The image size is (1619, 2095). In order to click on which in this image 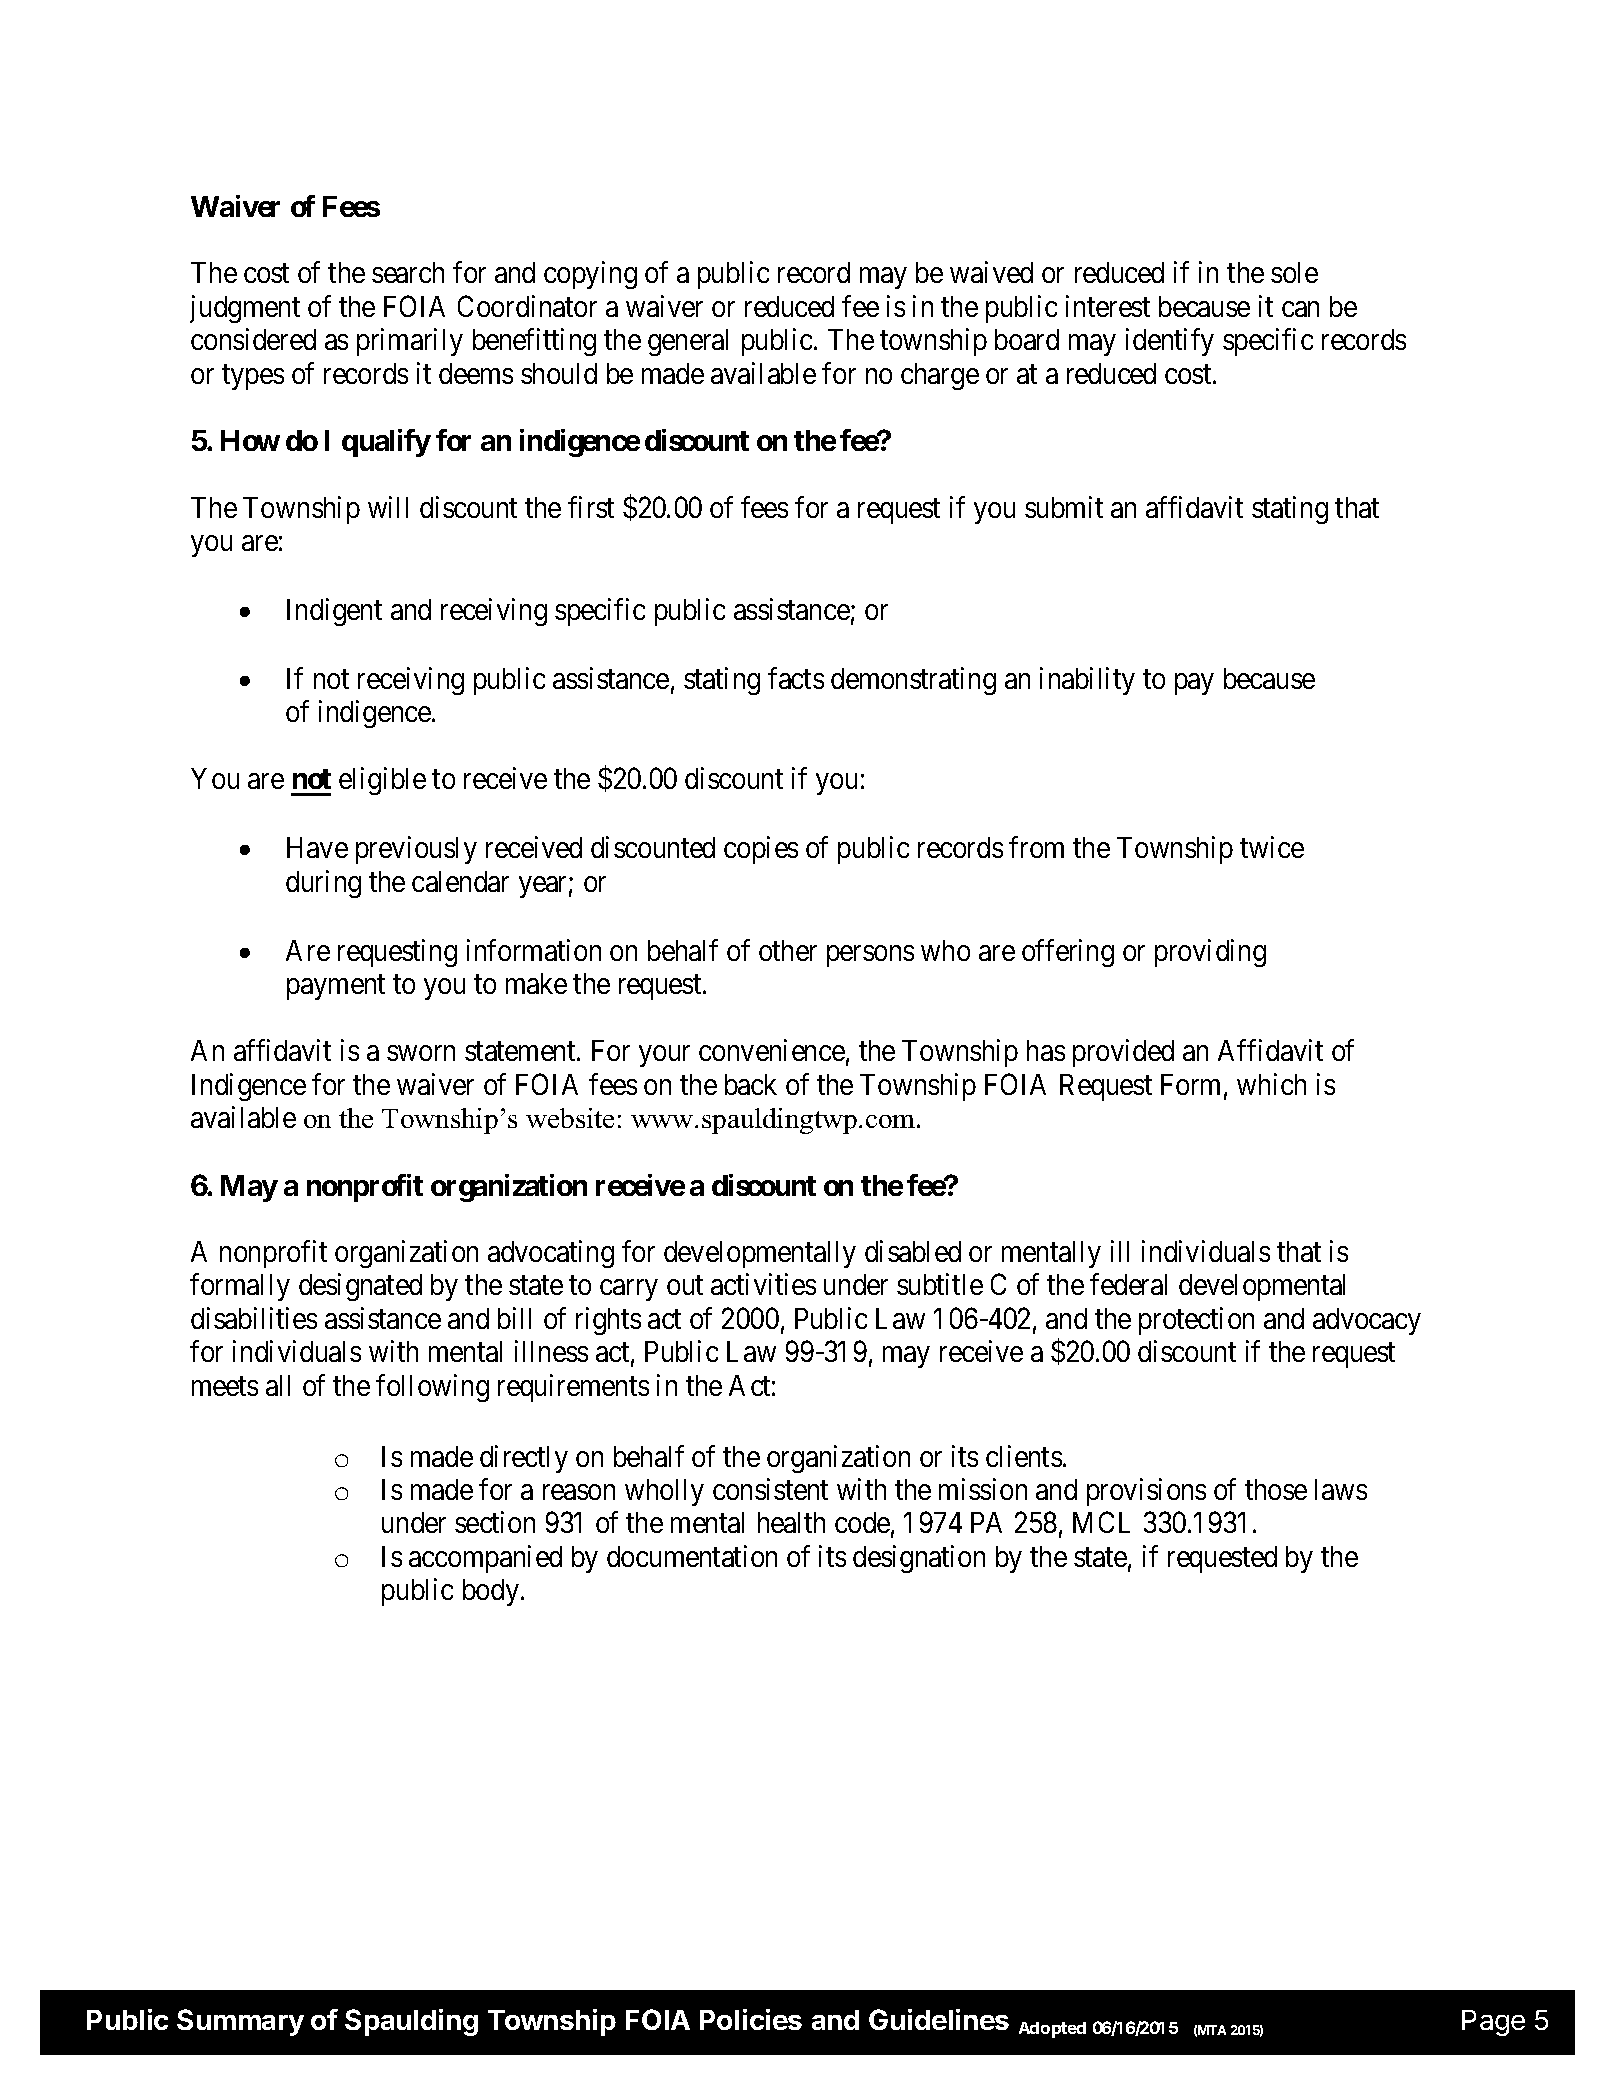, I will do `click(1271, 1084)`.
